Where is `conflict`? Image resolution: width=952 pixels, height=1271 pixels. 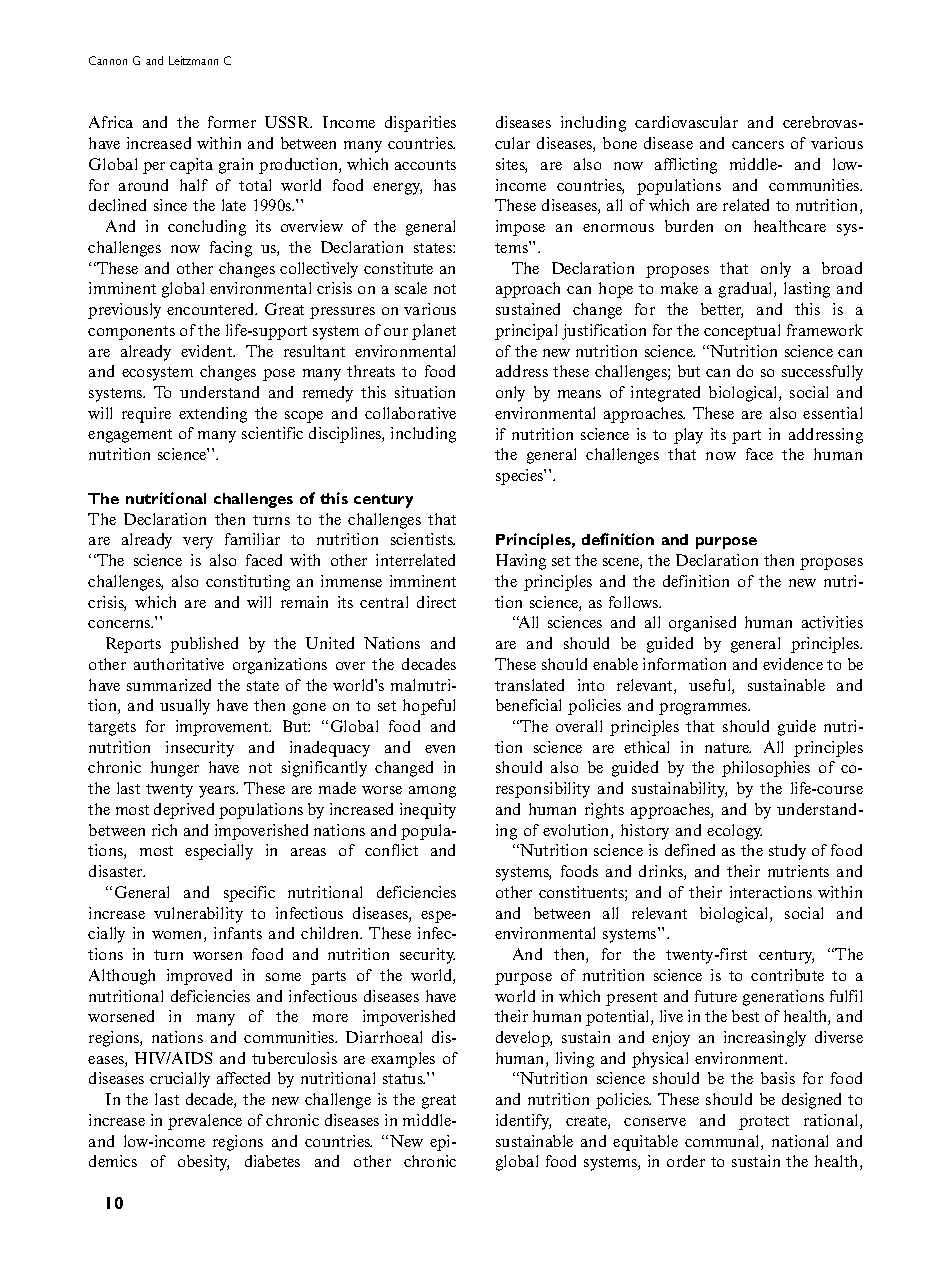
conflict is located at coordinates (391, 850).
